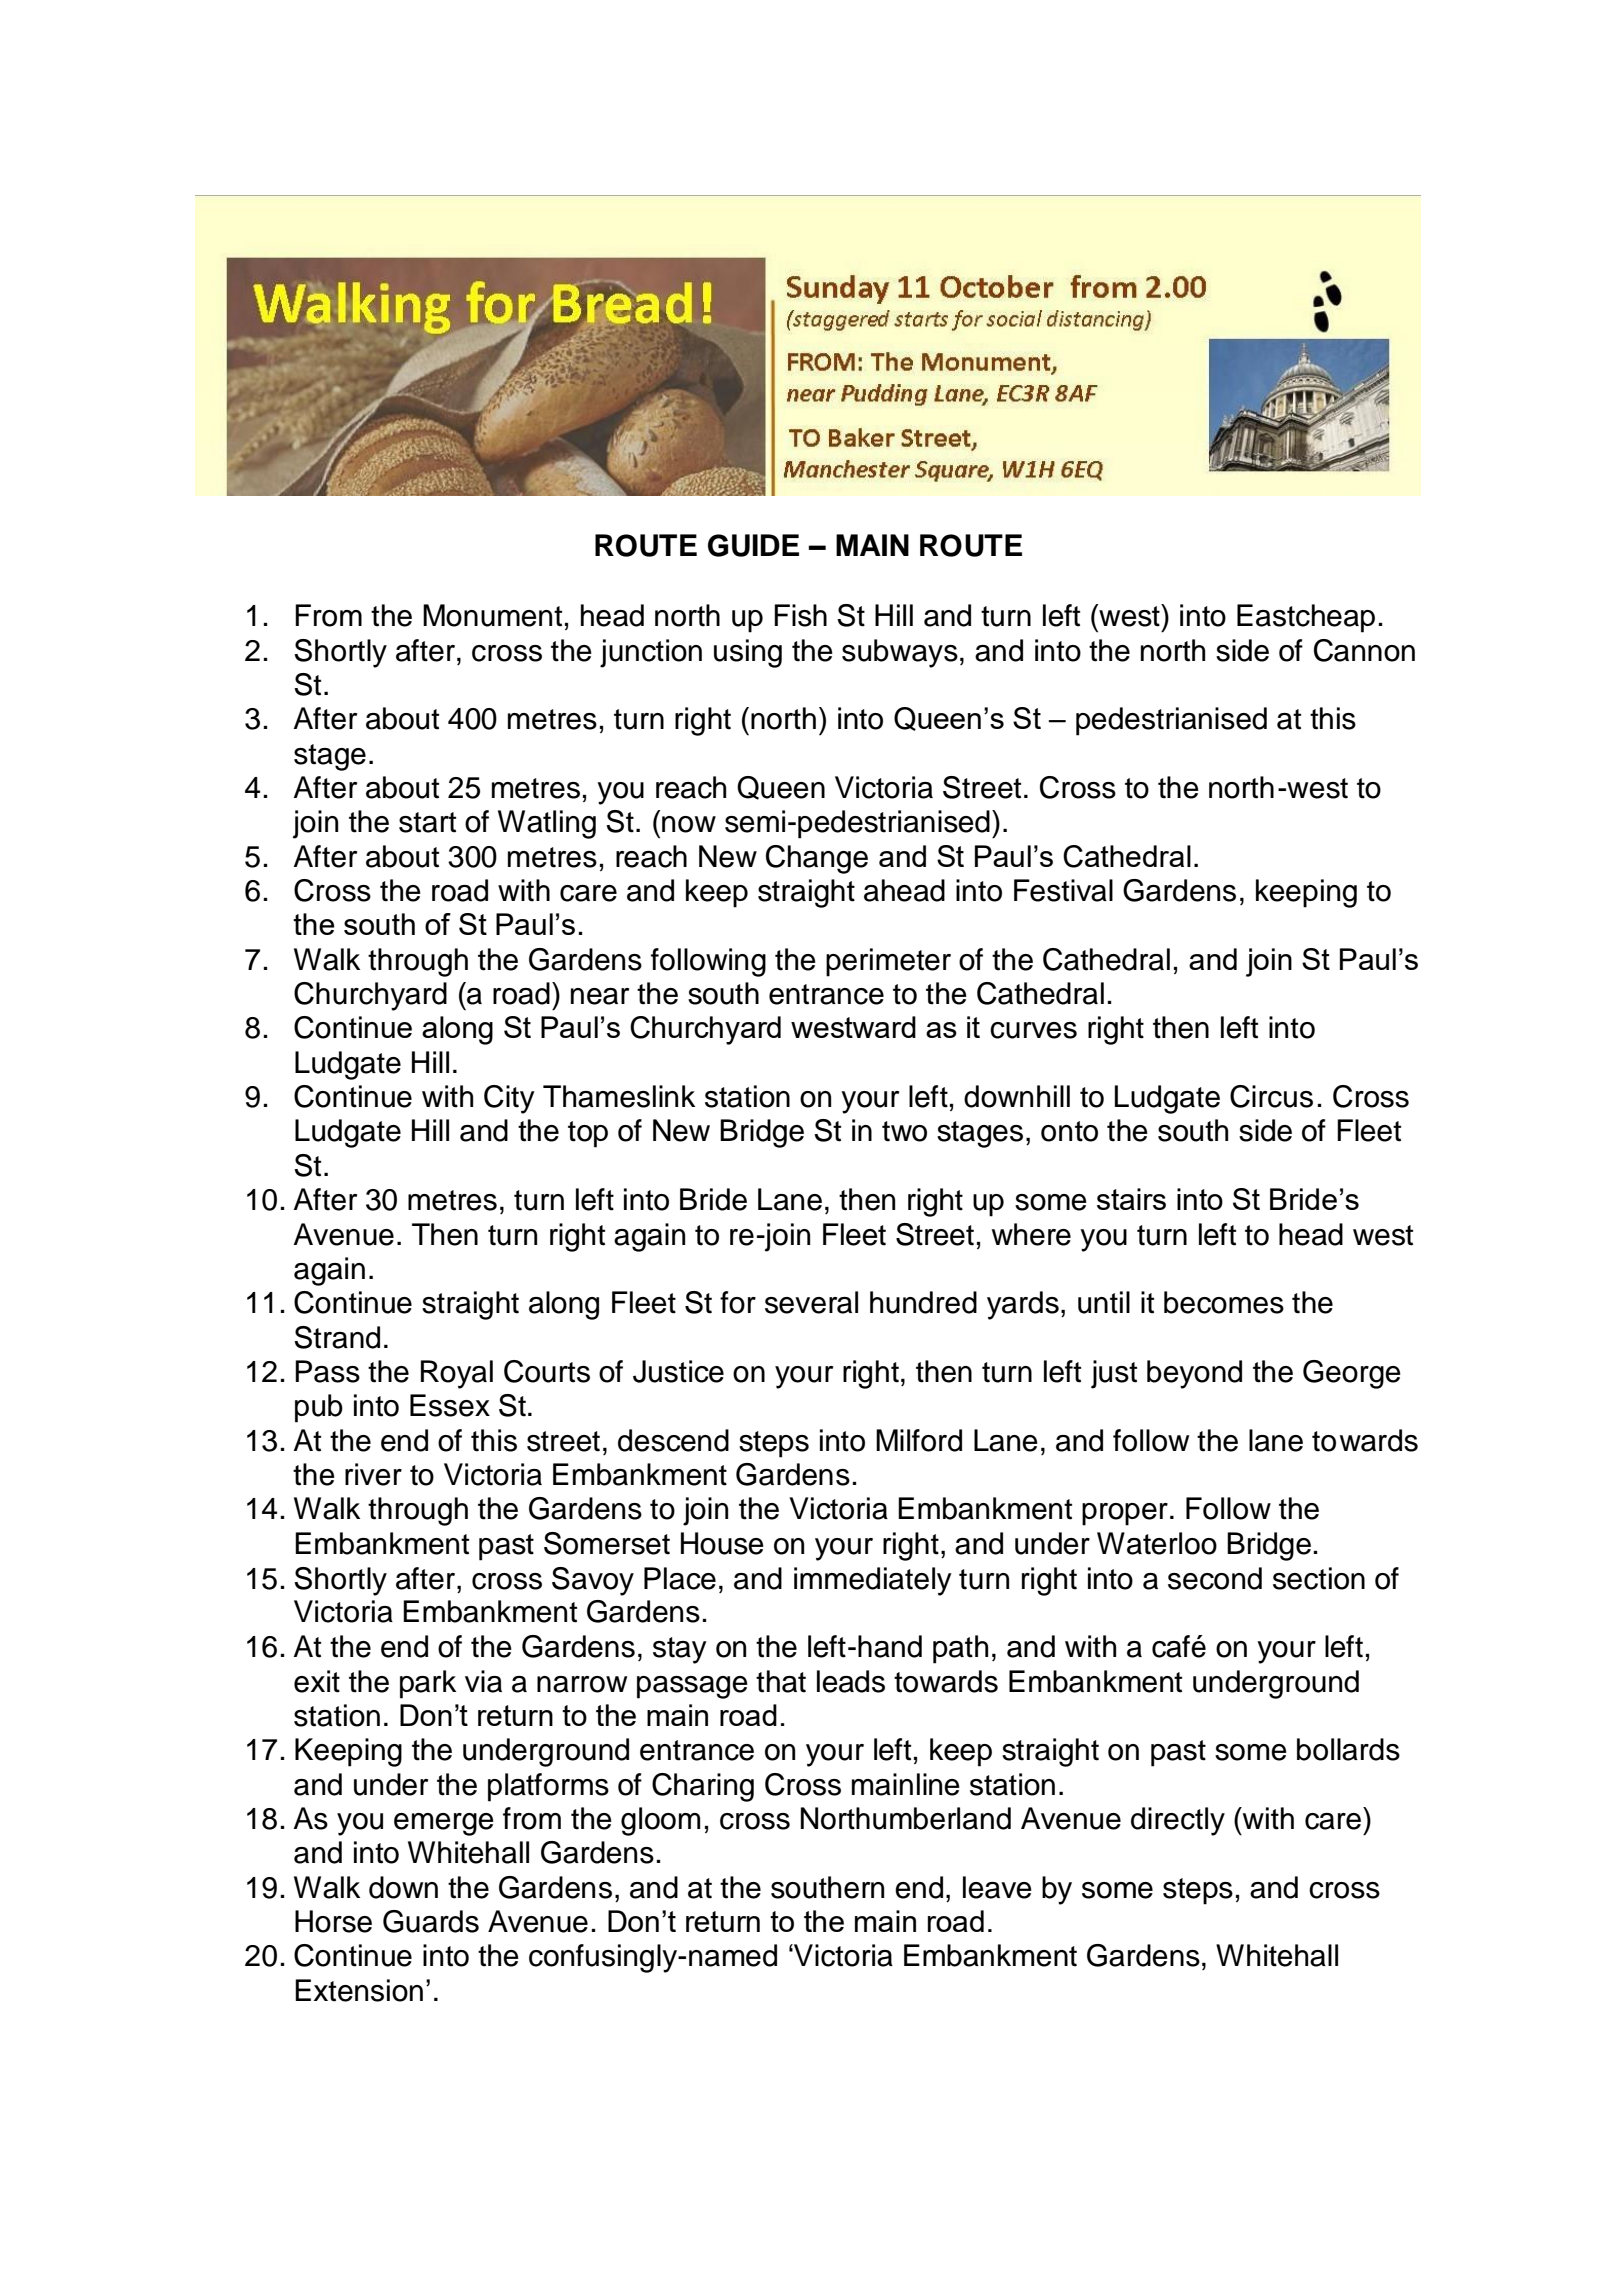 This page has width=1616, height=2287. I want to click on Monument, so click(492, 615).
